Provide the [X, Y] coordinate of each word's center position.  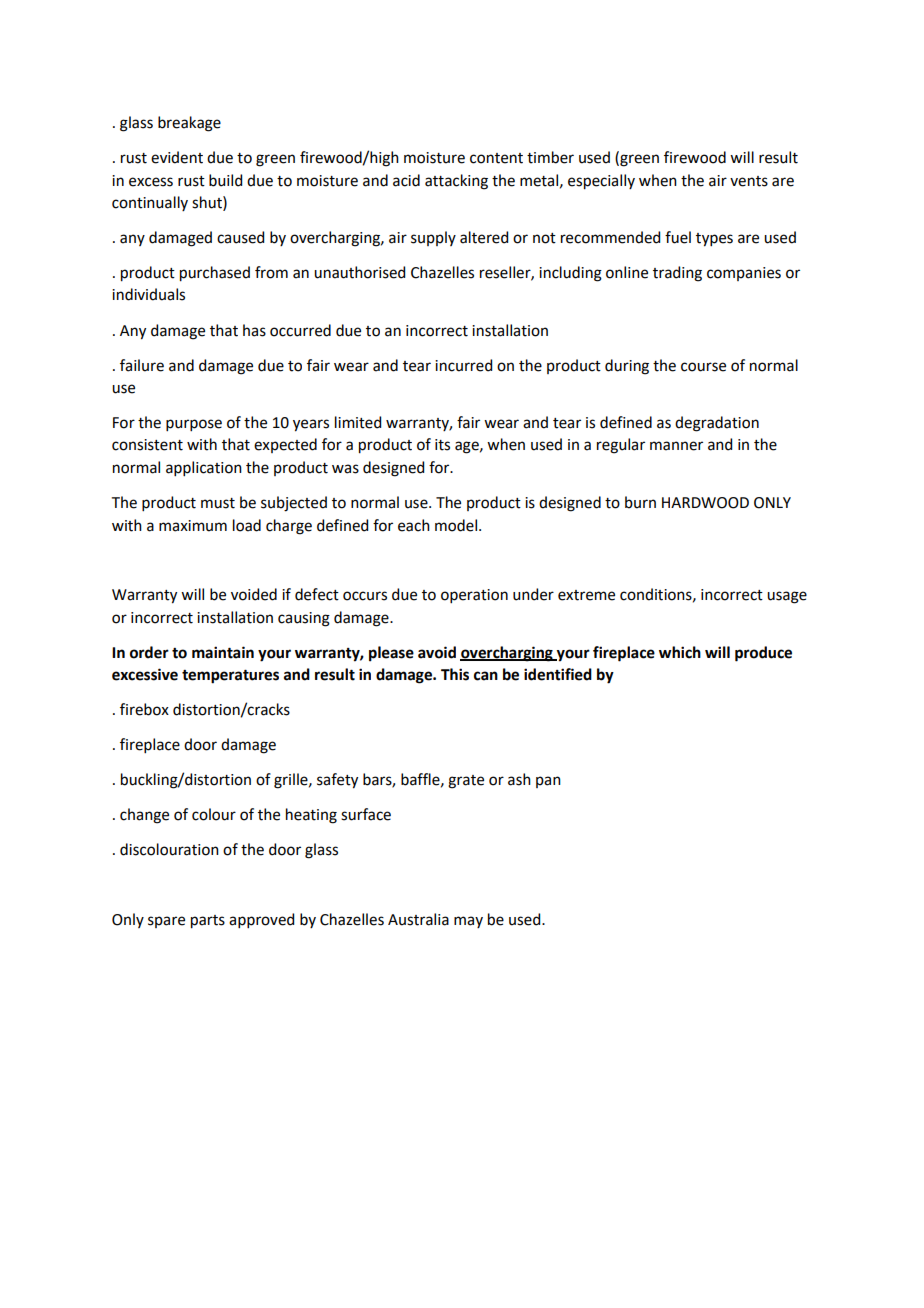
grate [466, 782]
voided [254, 594]
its [442, 445]
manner [676, 446]
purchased [215, 274]
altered [484, 237]
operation [474, 596]
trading [677, 274]
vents [749, 181]
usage [787, 597]
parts [208, 922]
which [680, 652]
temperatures [230, 677]
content [496, 158]
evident [177, 157]
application [204, 468]
